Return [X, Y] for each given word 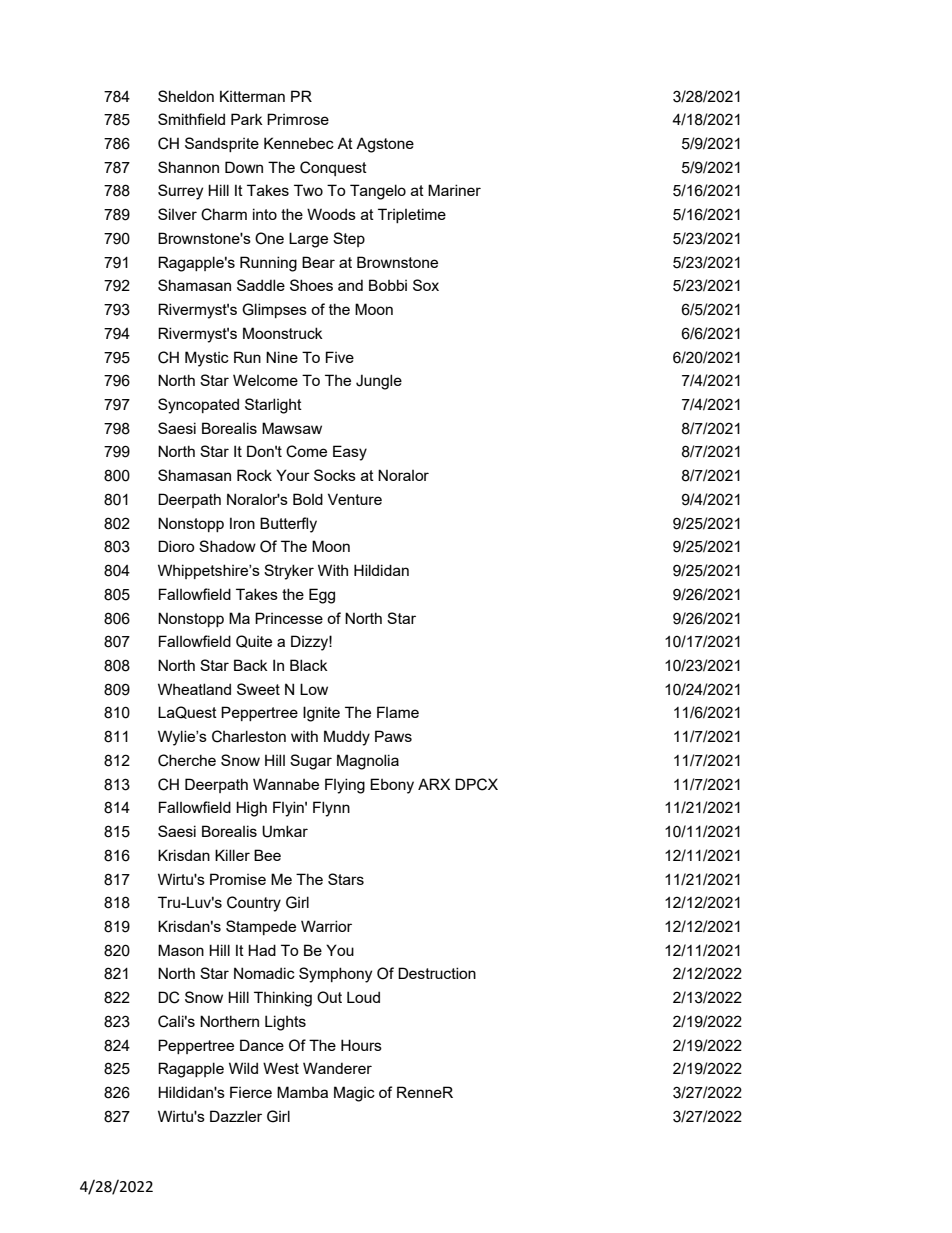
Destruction [437, 973]
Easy [350, 453]
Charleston [249, 736]
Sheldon [186, 96]
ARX [434, 784]
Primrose [298, 119]
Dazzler [236, 1116]
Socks [335, 475]
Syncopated [198, 406]
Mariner [454, 190]
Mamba [302, 1092]
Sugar [311, 762]
